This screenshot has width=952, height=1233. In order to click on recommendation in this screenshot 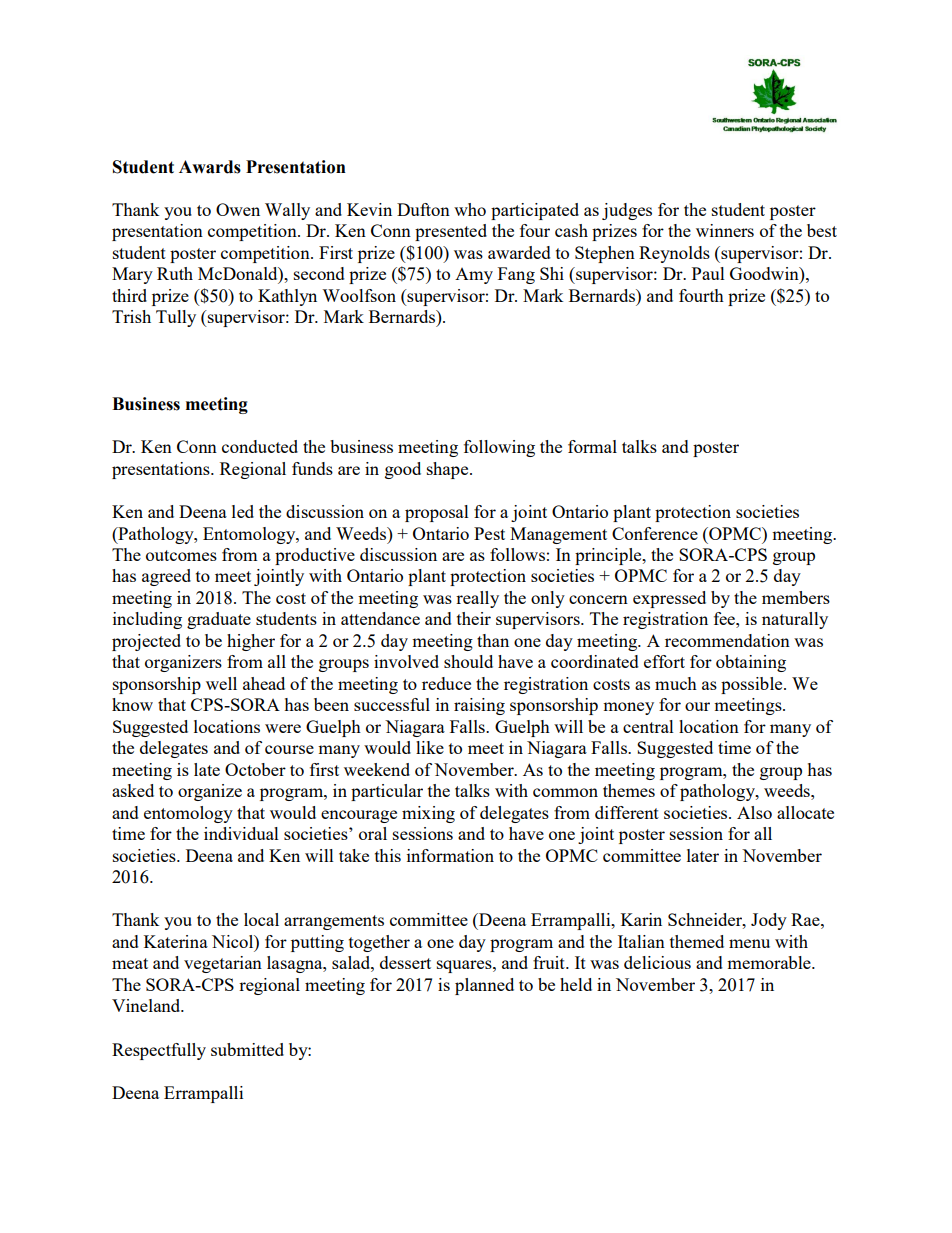, I will do `click(727, 640)`.
